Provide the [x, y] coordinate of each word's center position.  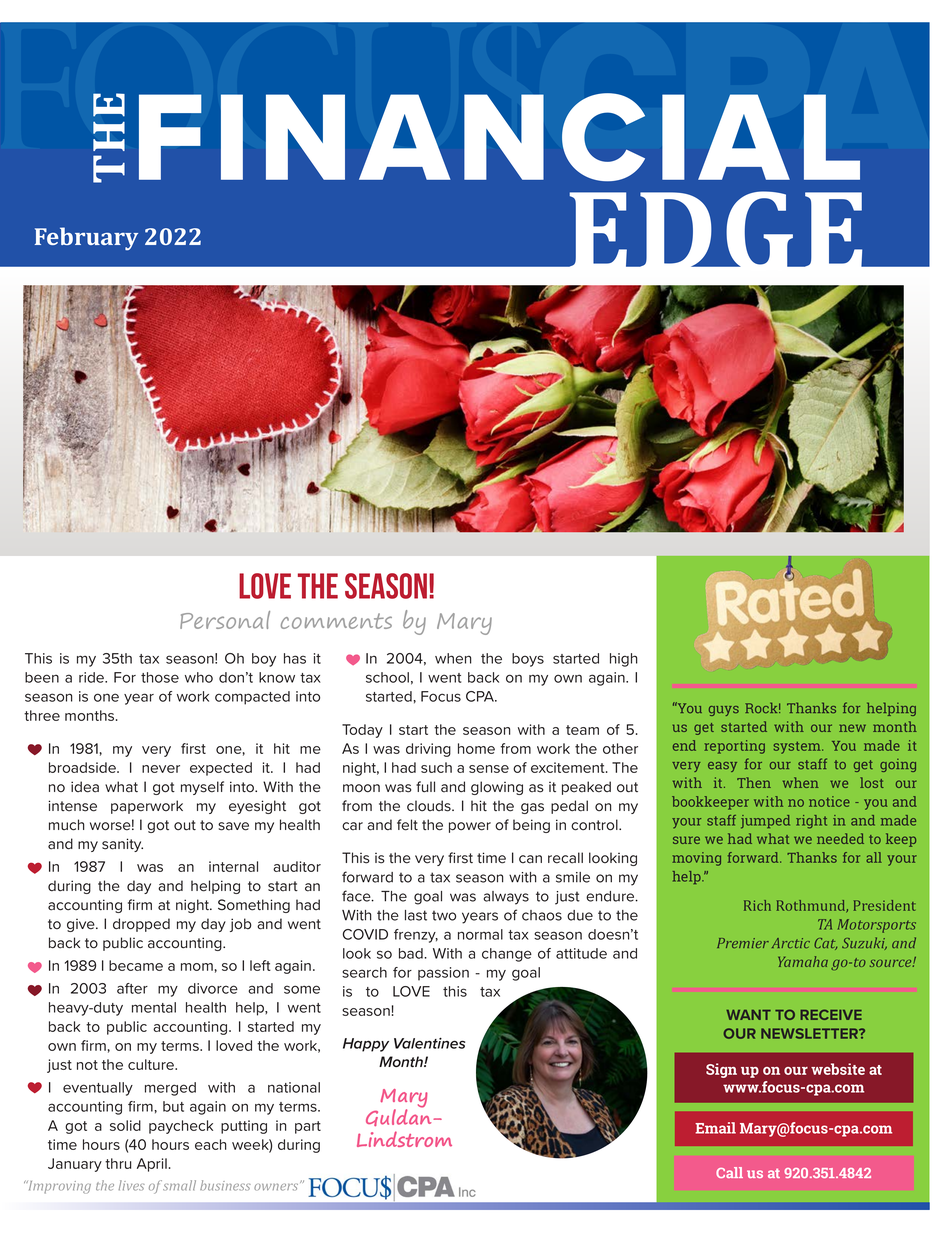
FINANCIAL [499, 137]
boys [528, 660]
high [624, 660]
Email [715, 1128]
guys [724, 711]
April [152, 1165]
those [160, 677]
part [308, 1127]
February [86, 238]
